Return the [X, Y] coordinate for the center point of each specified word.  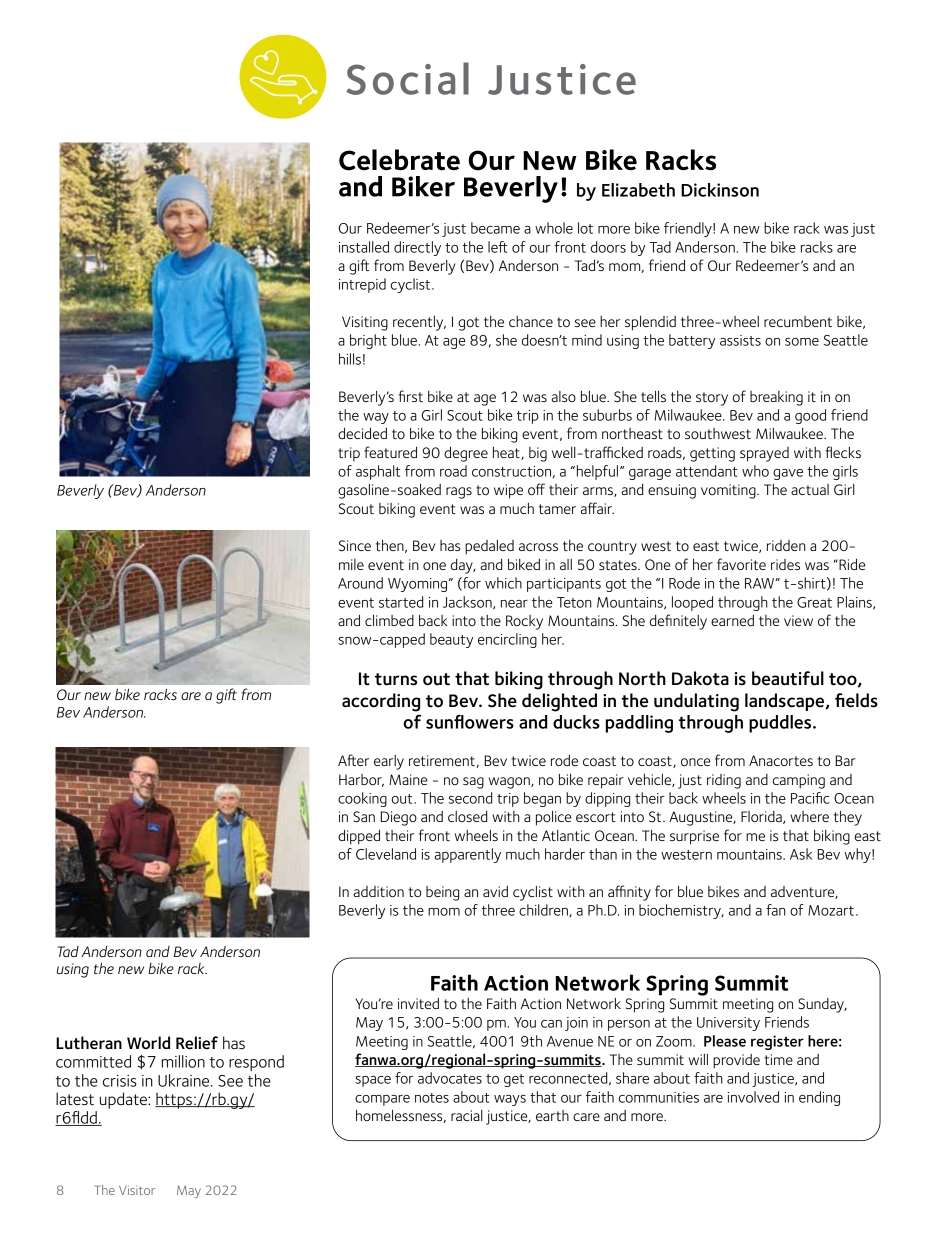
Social [407, 78]
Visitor [137, 1190]
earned [732, 620]
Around [360, 583]
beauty [451, 640]
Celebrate [399, 160]
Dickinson [720, 190]
